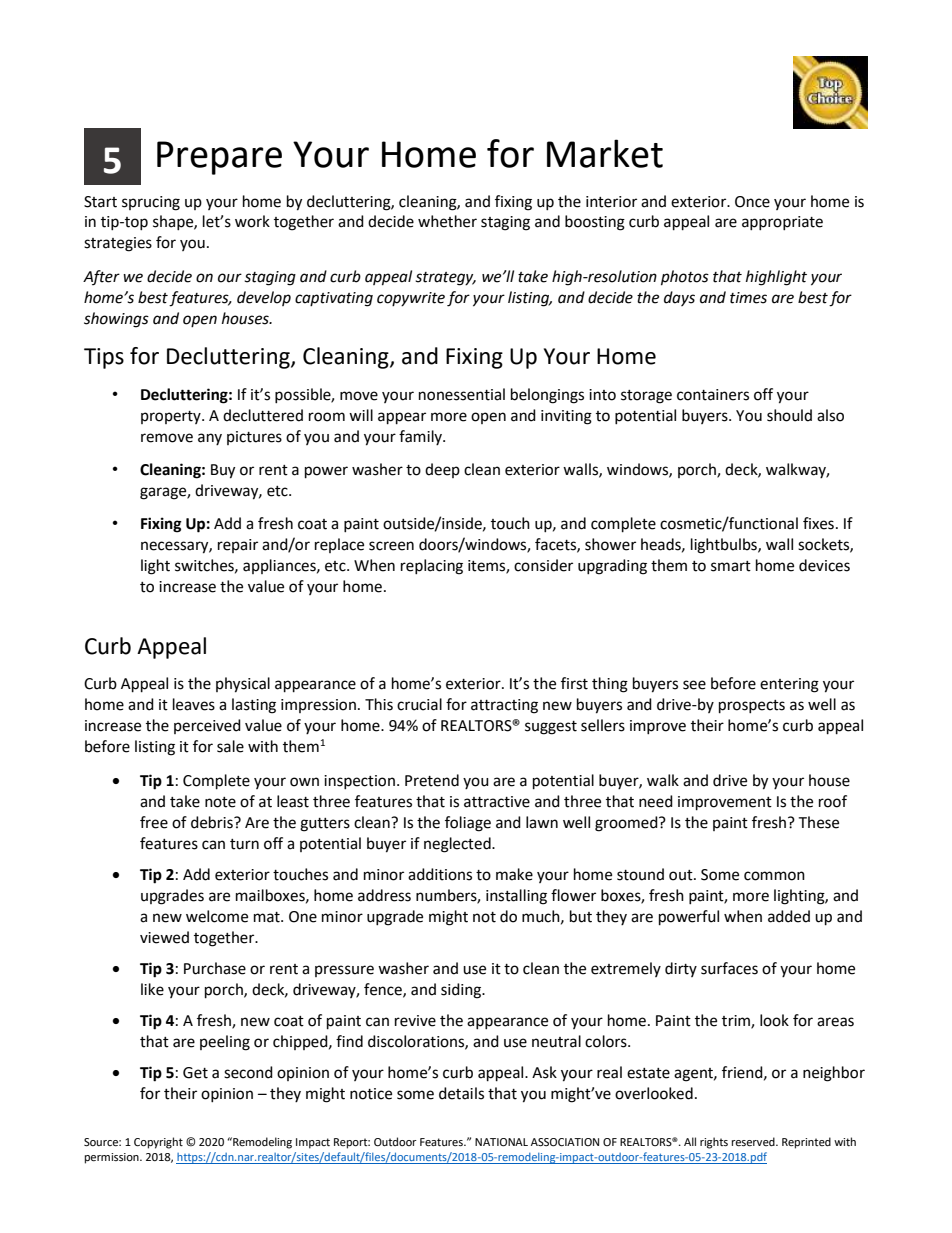  Describe the element at coordinates (789, 685) in the image. I see `entering` at that location.
